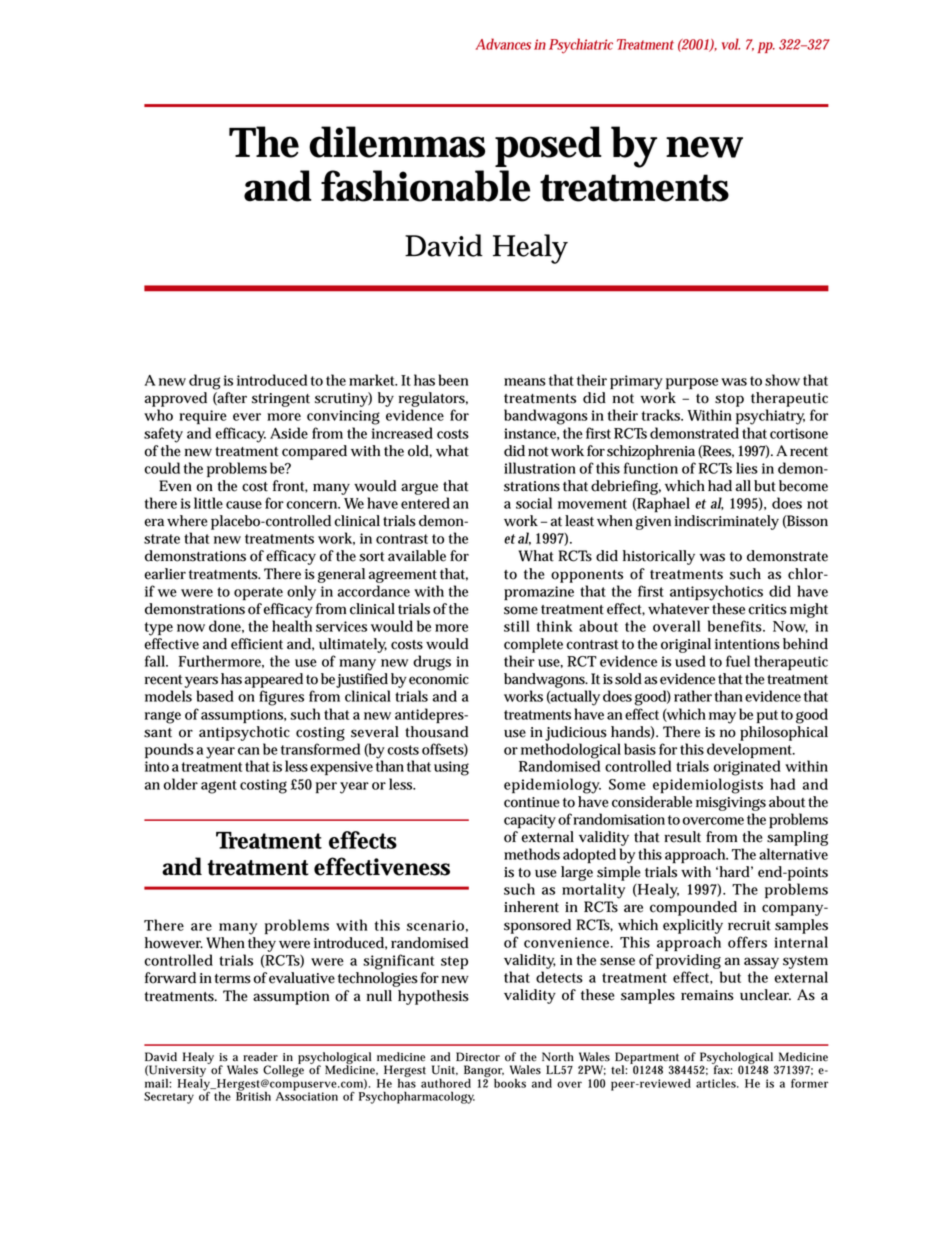 The height and width of the document is (1233, 952). I want to click on Psychiatric, so click(581, 46).
